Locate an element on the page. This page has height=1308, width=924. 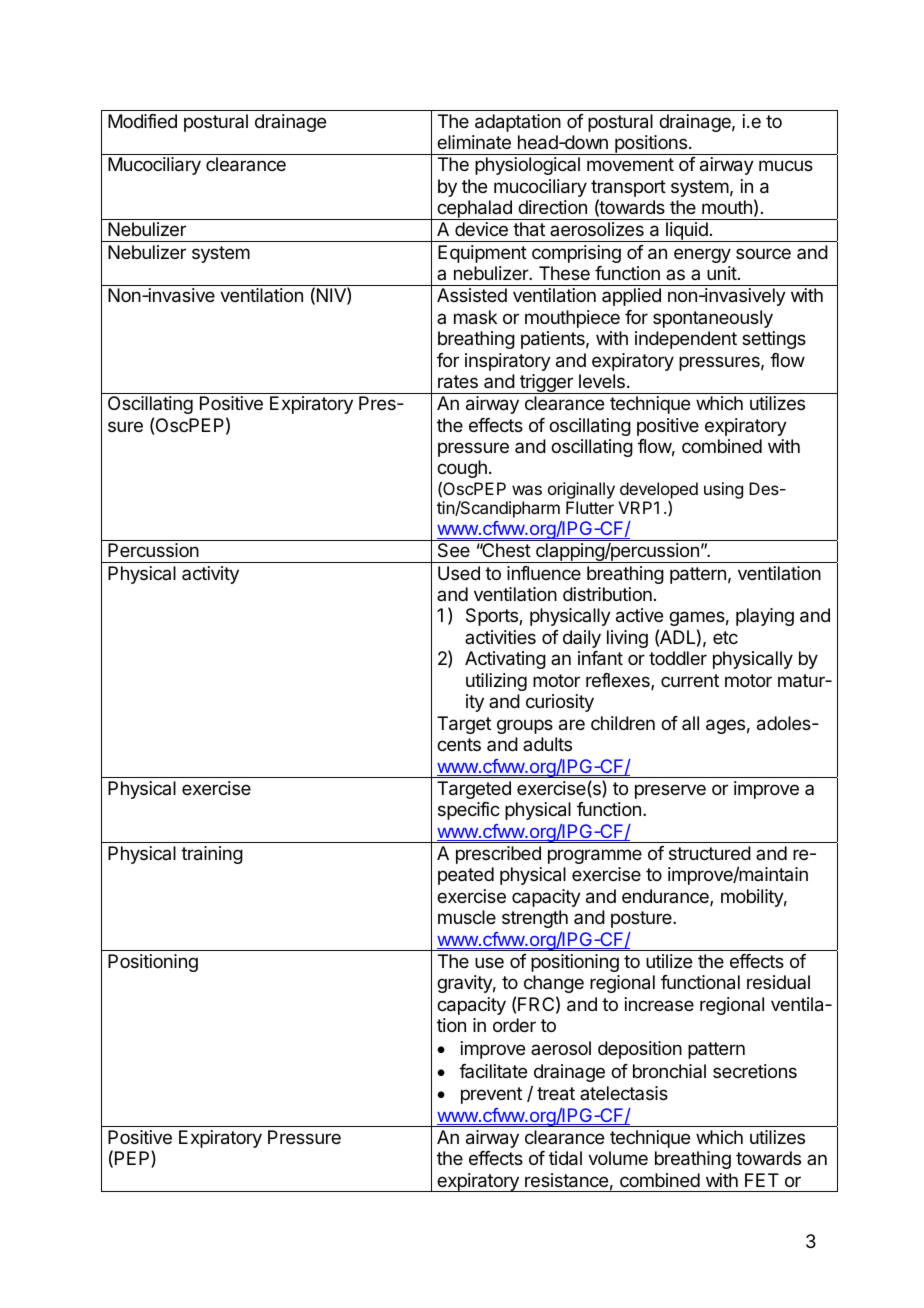
etc is located at coordinates (725, 637).
